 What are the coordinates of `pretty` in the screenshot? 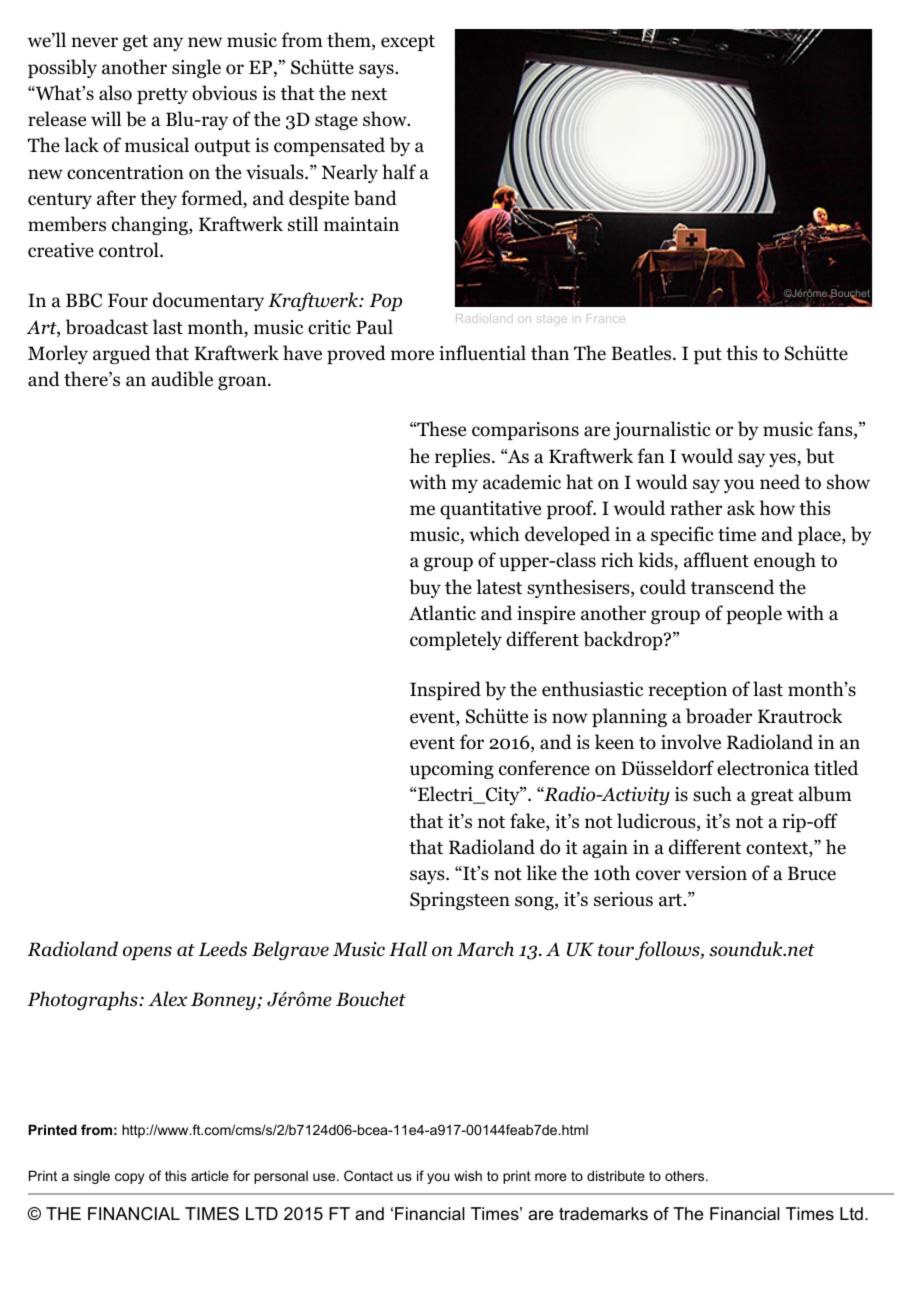 It's located at (162, 96).
